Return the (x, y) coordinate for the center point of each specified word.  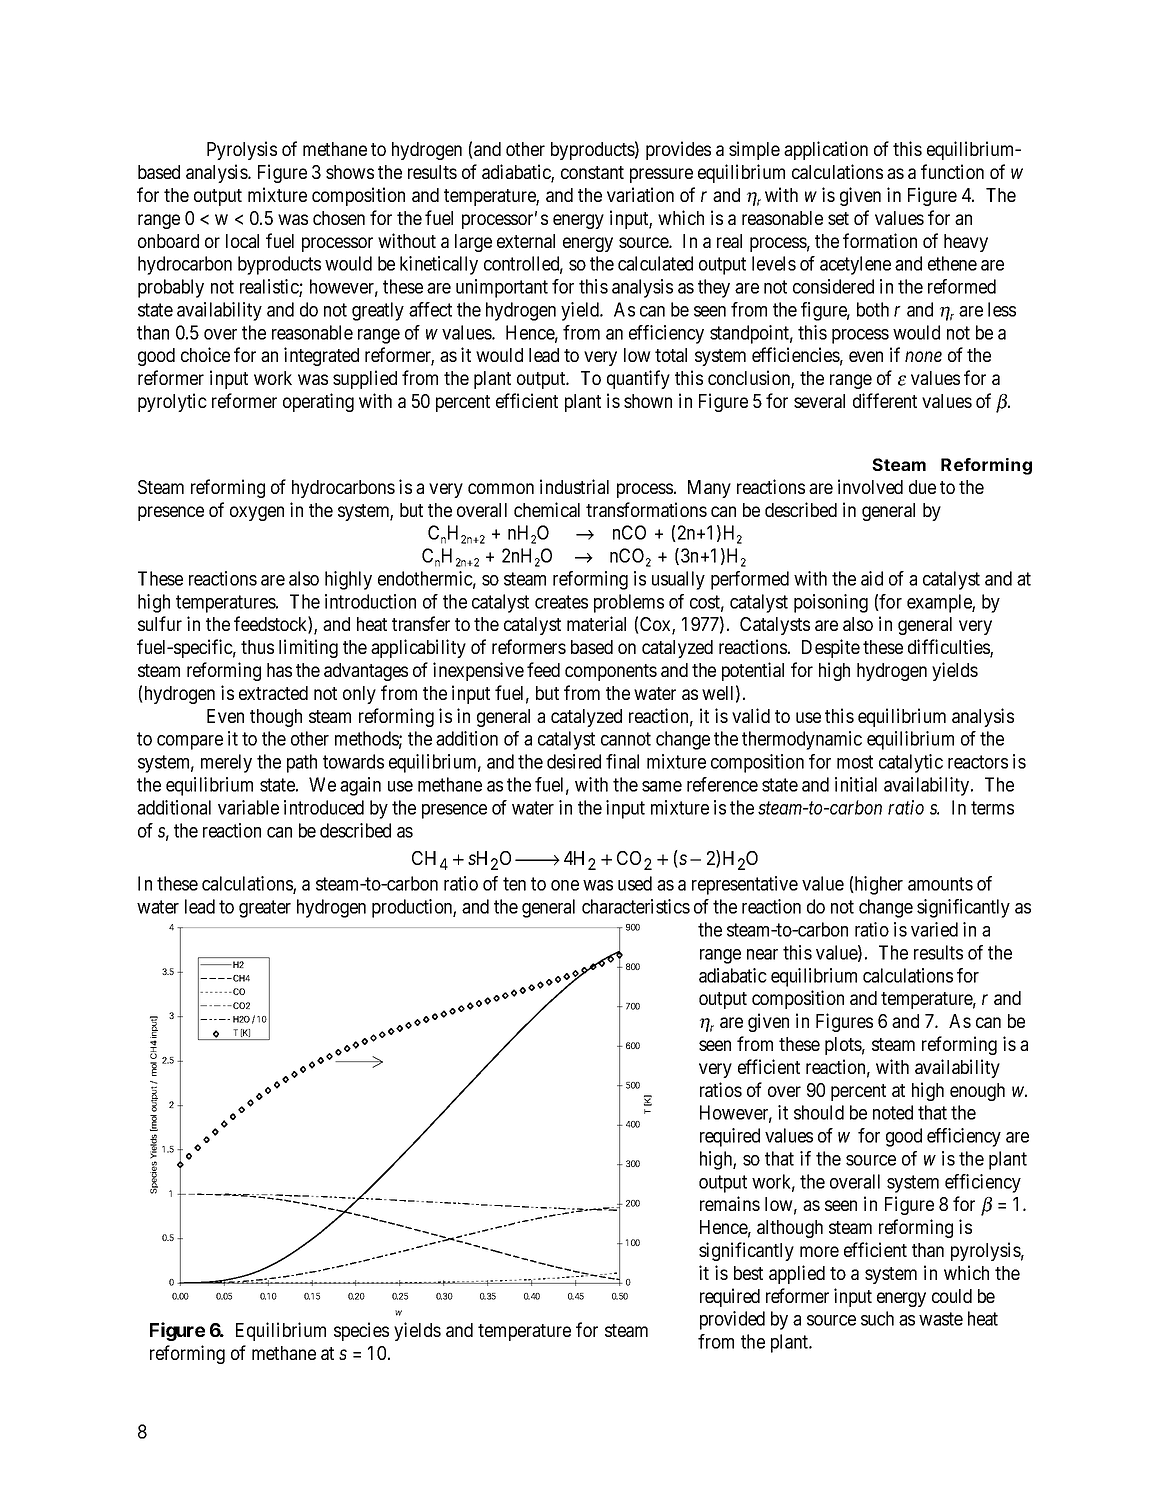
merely (226, 763)
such (877, 1318)
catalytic (911, 763)
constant (592, 172)
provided (732, 1320)
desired (574, 761)
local (242, 241)
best (748, 1273)
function (952, 171)
